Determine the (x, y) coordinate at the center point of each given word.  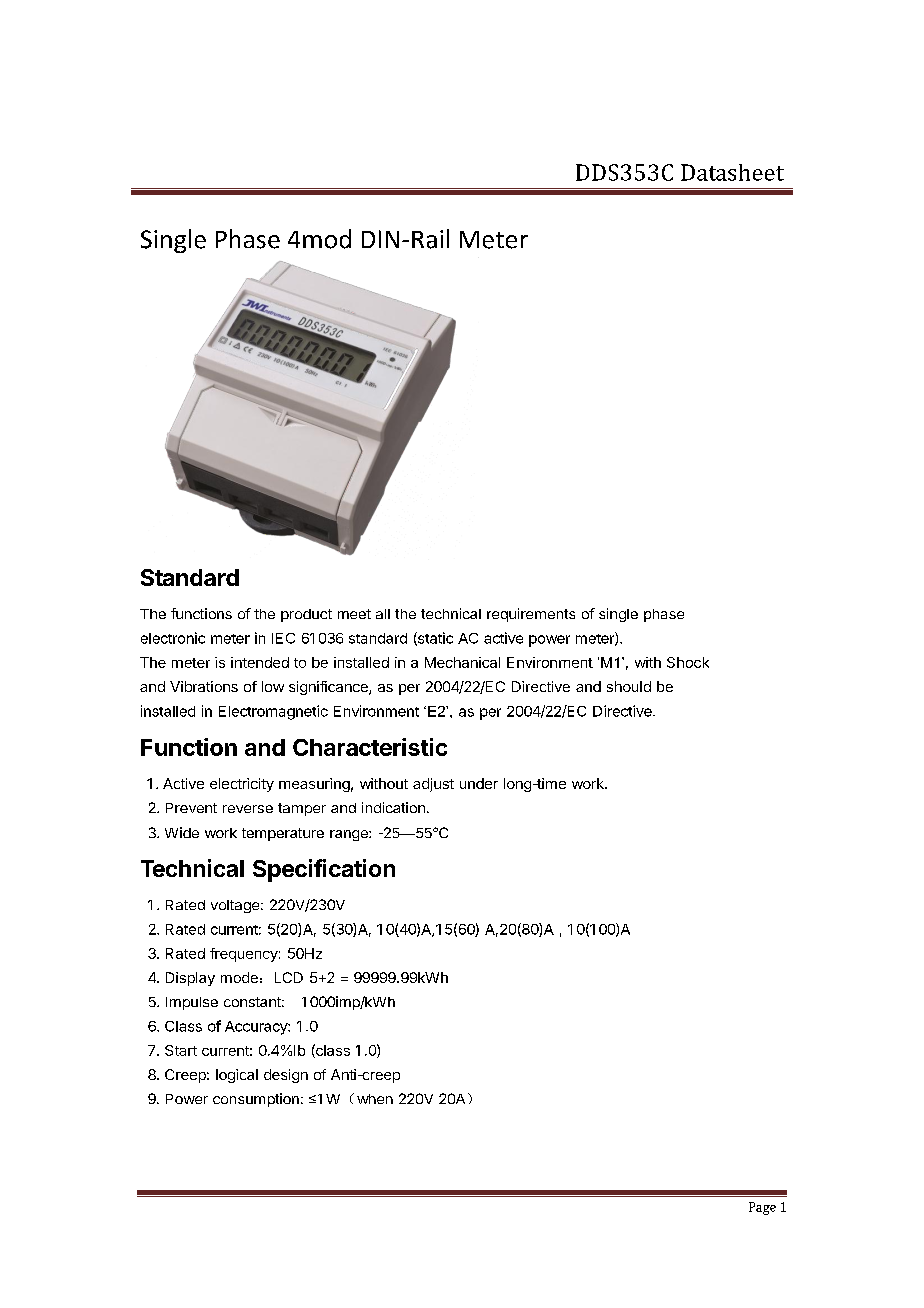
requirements (531, 615)
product (306, 615)
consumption (256, 1100)
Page (762, 1208)
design (286, 1076)
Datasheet (732, 172)
